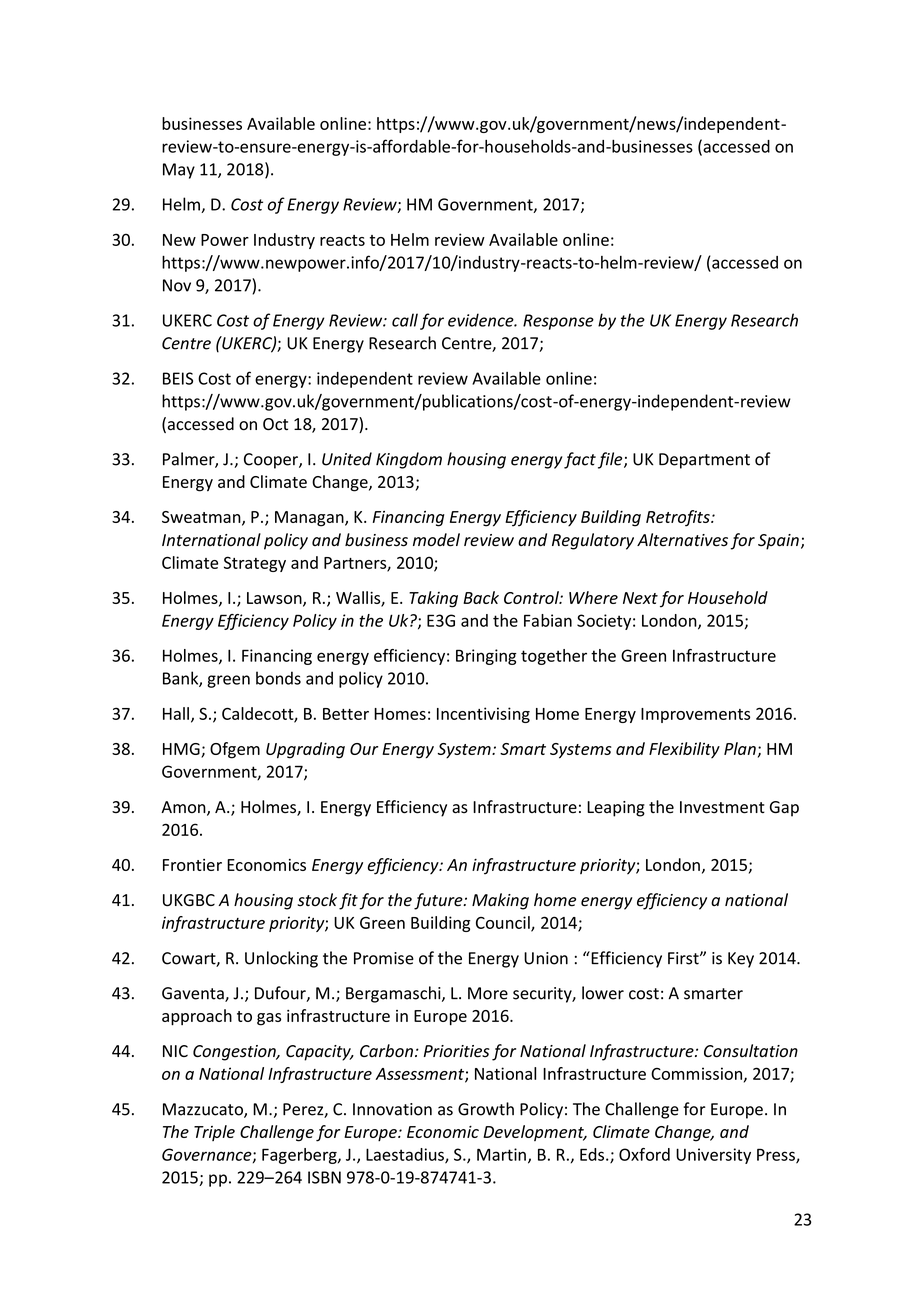  What do you see at coordinates (695, 715) in the document?
I see `Improvements` at bounding box center [695, 715].
